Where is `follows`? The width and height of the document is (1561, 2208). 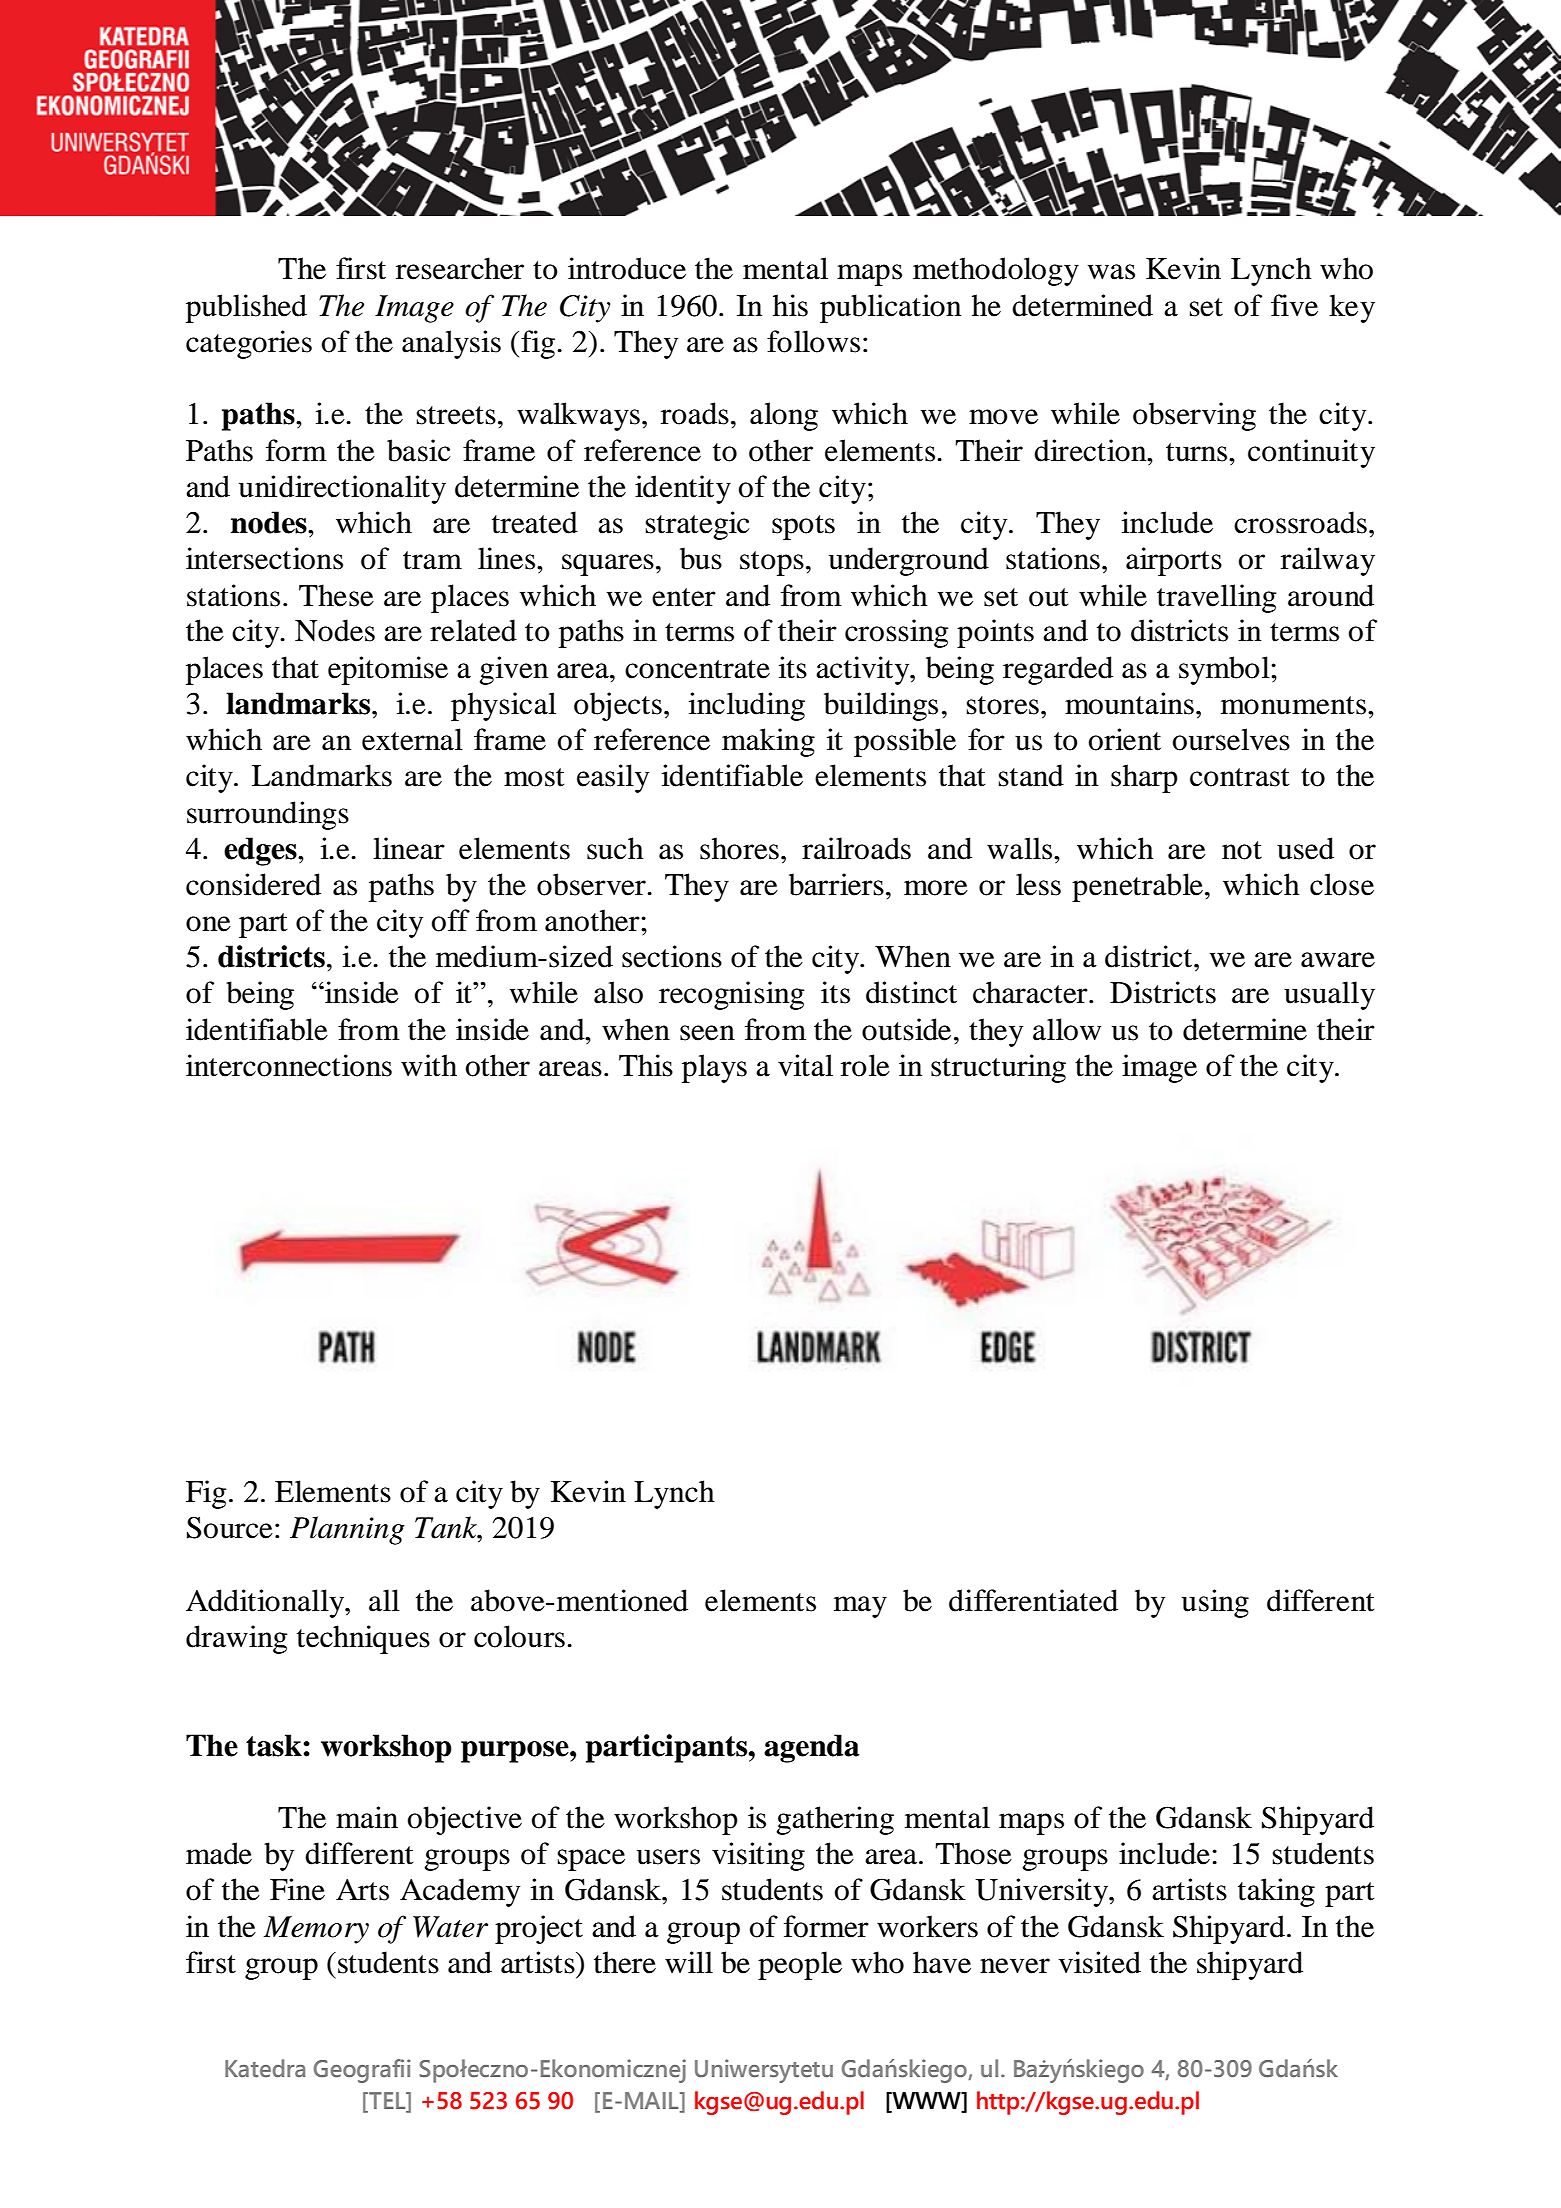
follows is located at coordinates (813, 341).
